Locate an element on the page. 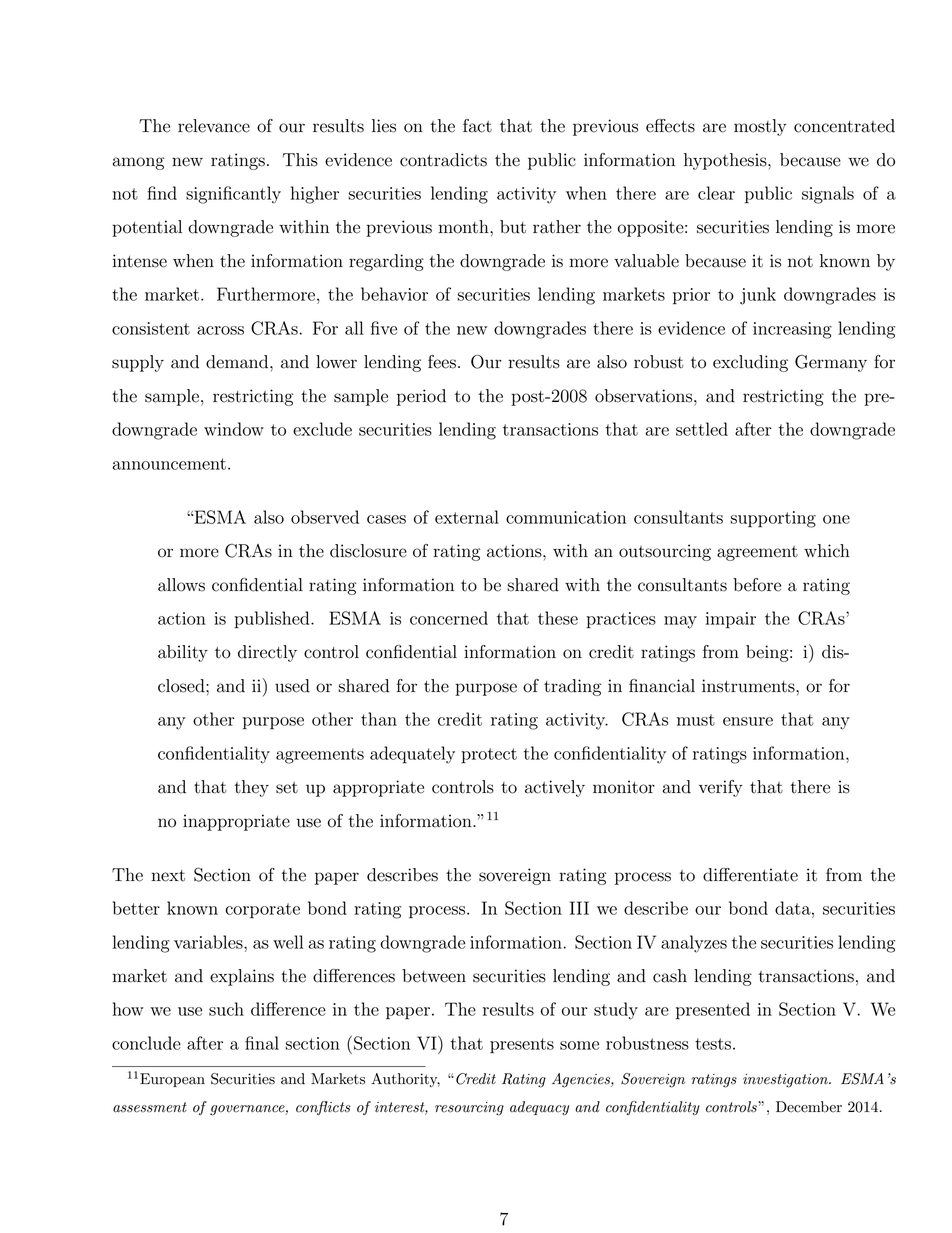 The width and height of the image is (952, 1233). verify is located at coordinates (721, 788).
